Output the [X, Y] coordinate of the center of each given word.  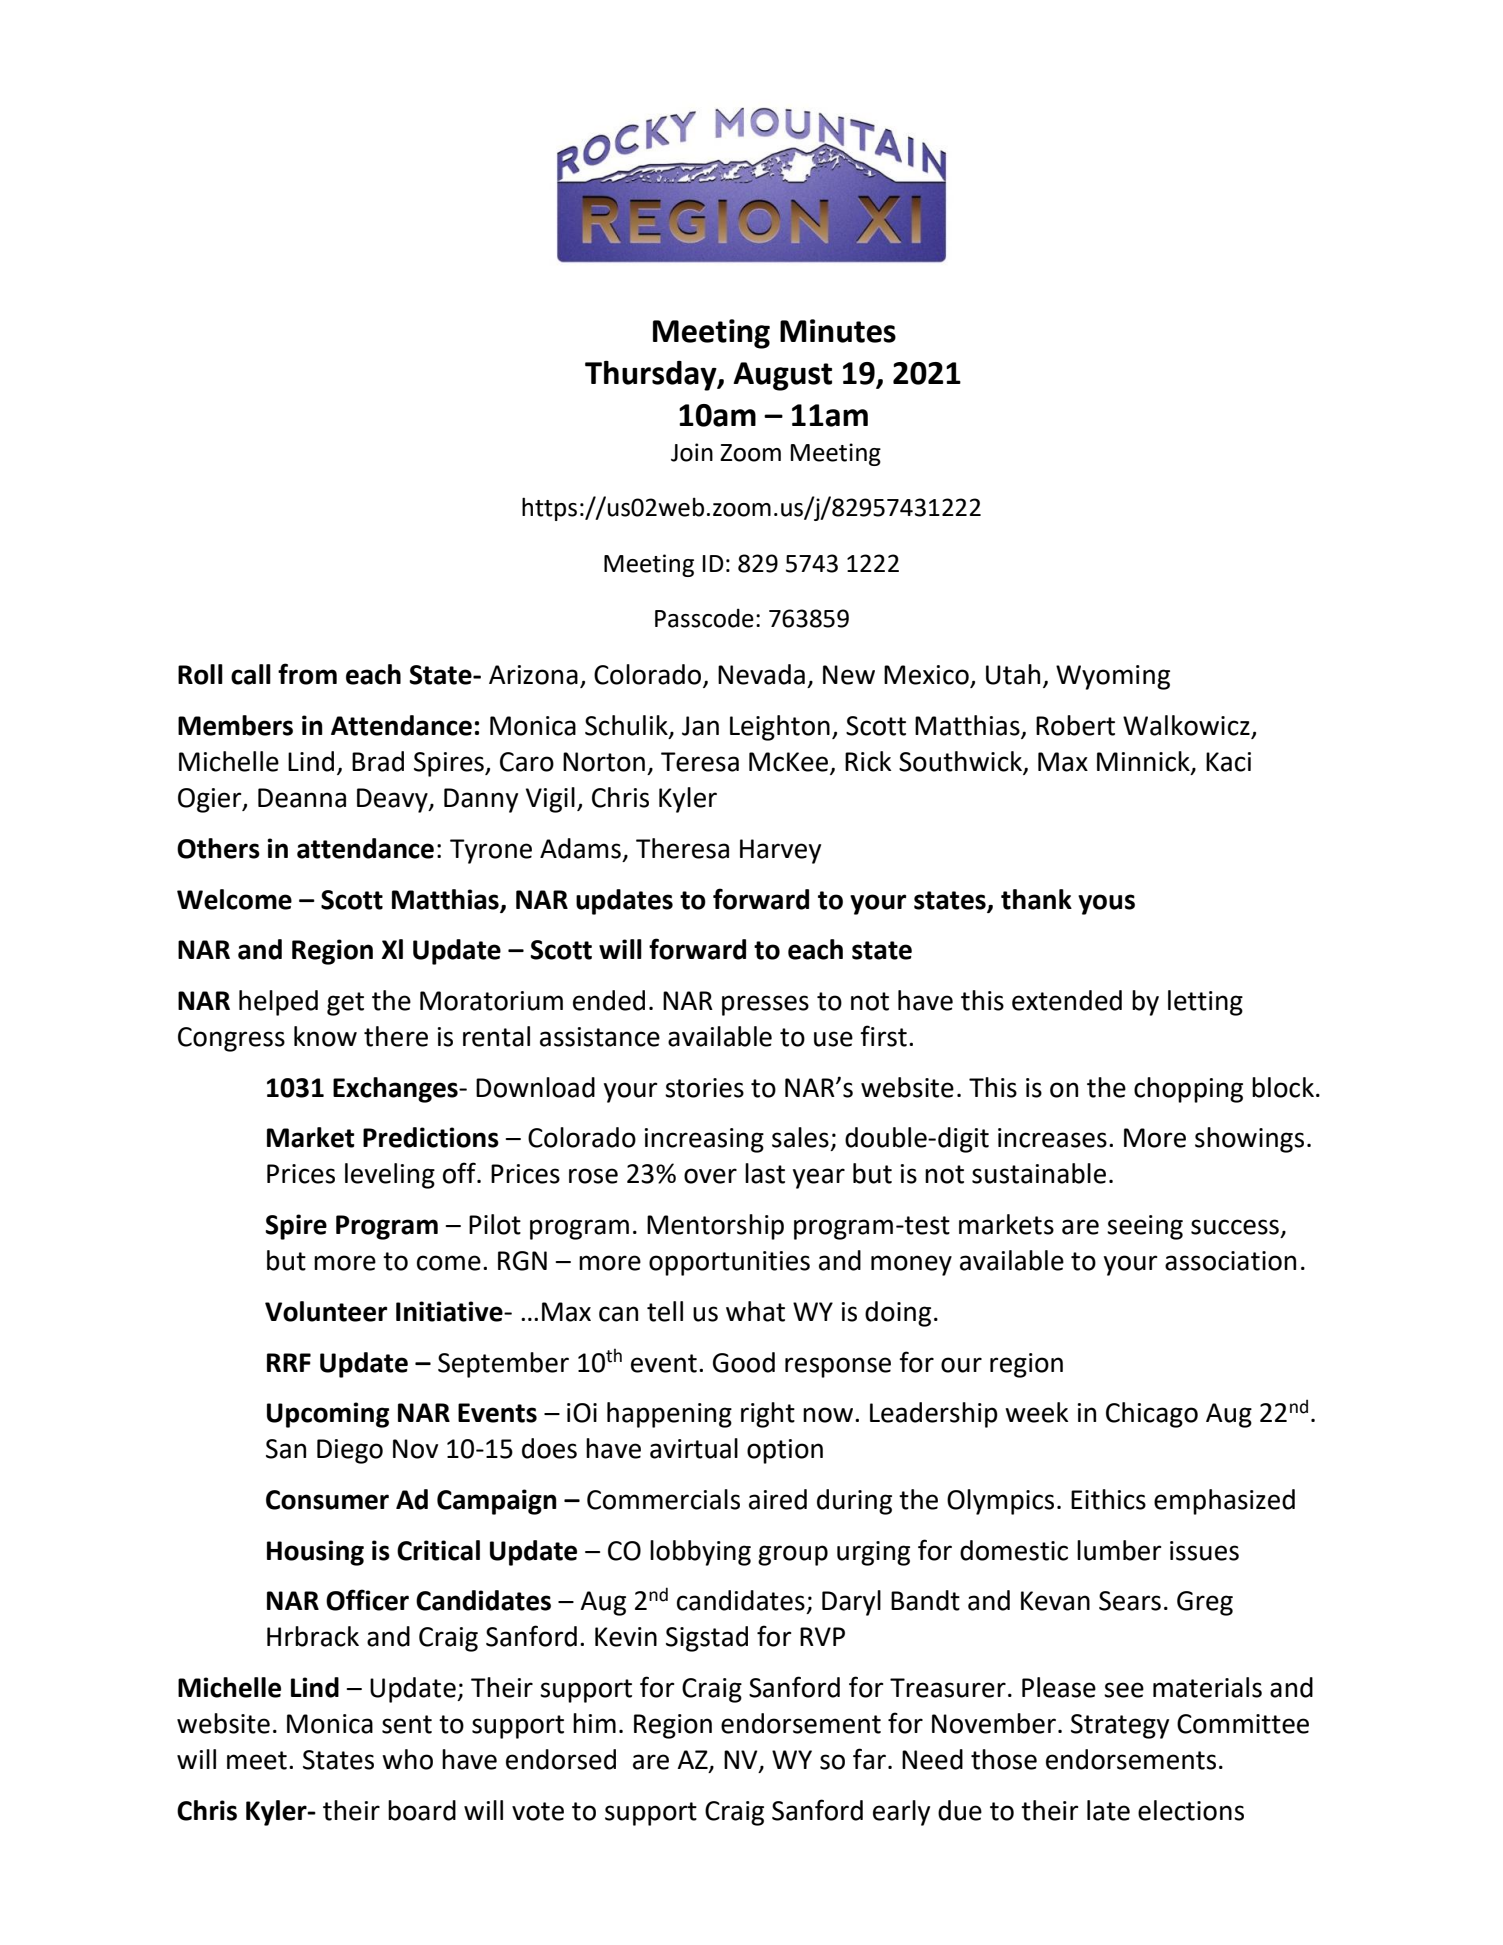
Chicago [1152, 1415]
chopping [1188, 1090]
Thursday [652, 376]
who [407, 1759]
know [325, 1036]
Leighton [780, 728]
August [782, 376]
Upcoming [328, 1415]
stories [704, 1088]
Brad [378, 761]
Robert [1075, 725]
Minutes [838, 331]
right [768, 1415]
